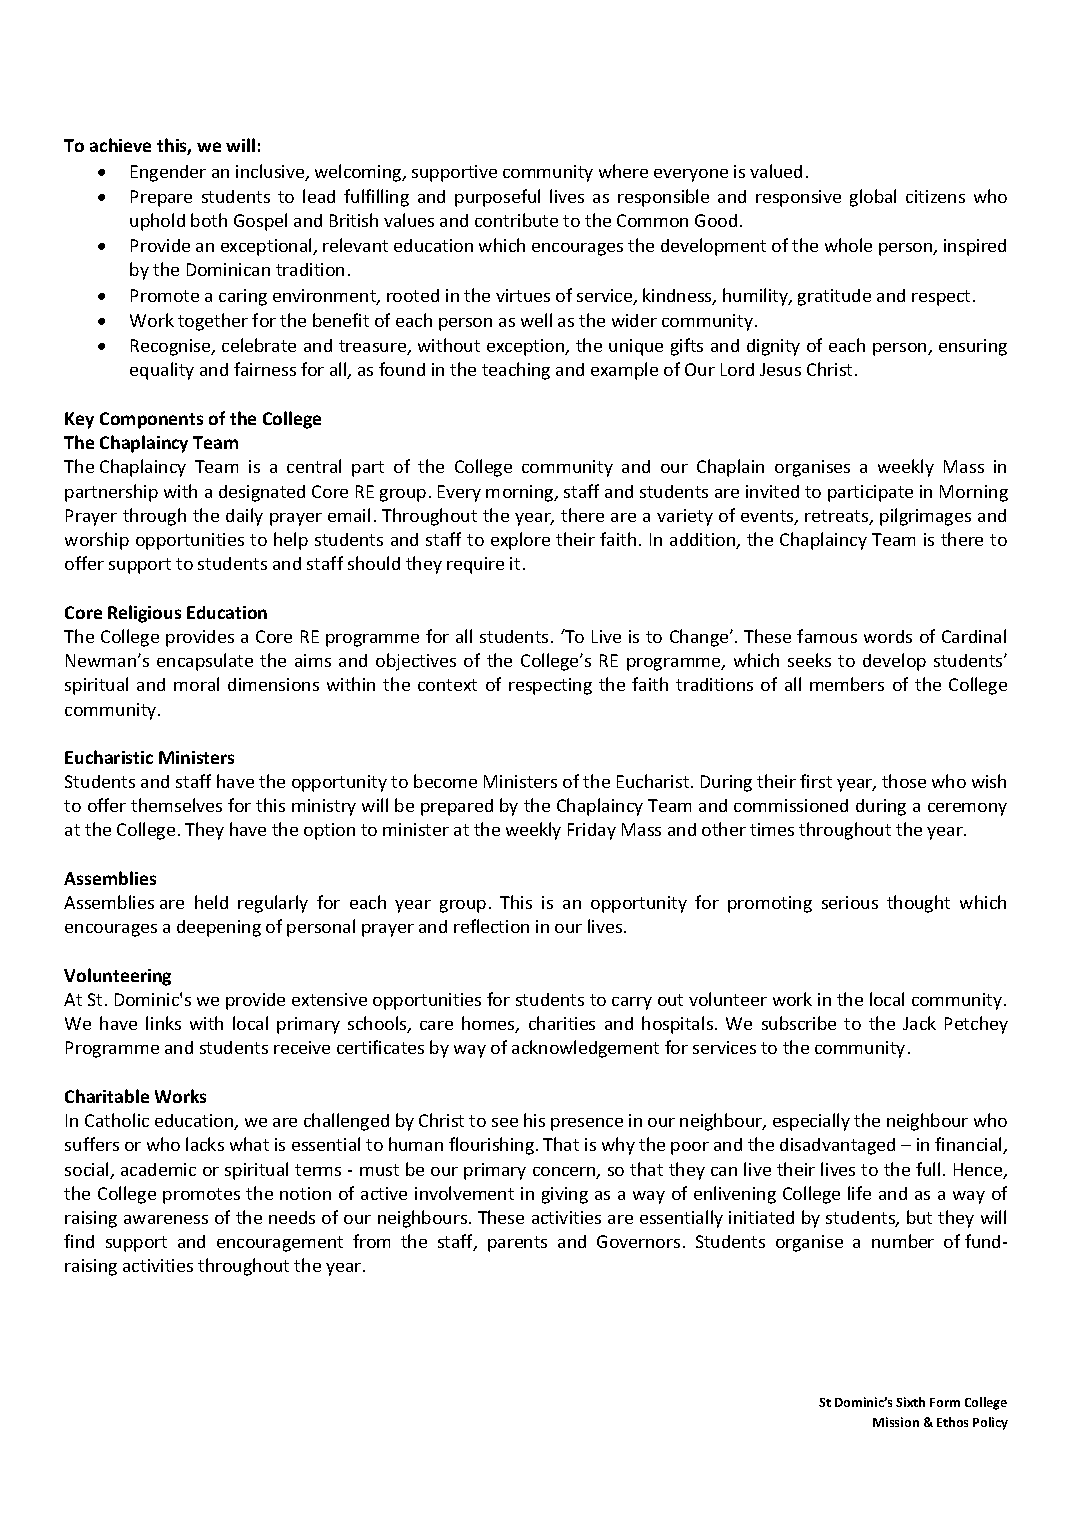 The width and height of the image is (1073, 1518). I want to click on purposeful, so click(497, 198).
